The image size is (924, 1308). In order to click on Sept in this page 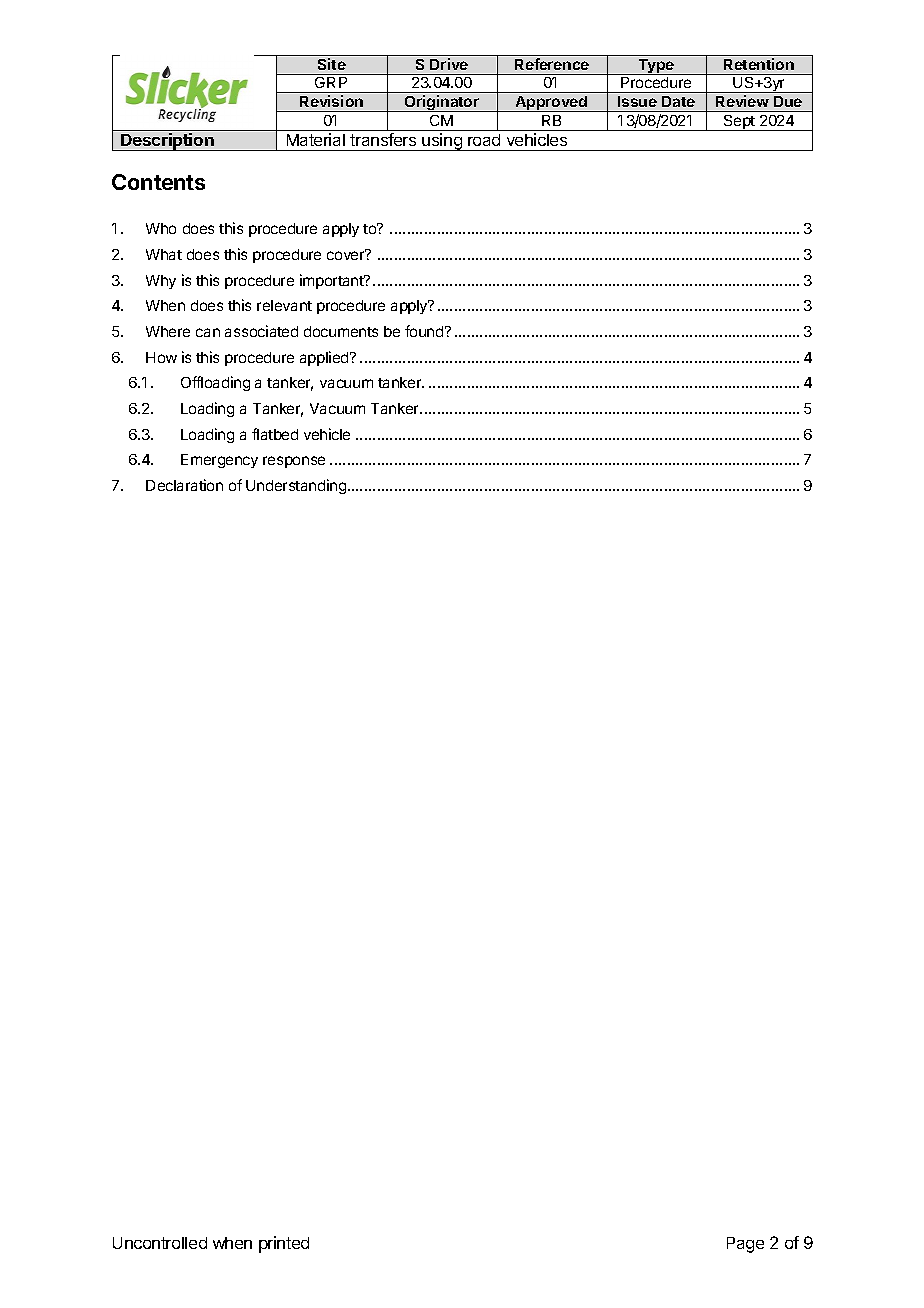, I will do `click(739, 123)`.
